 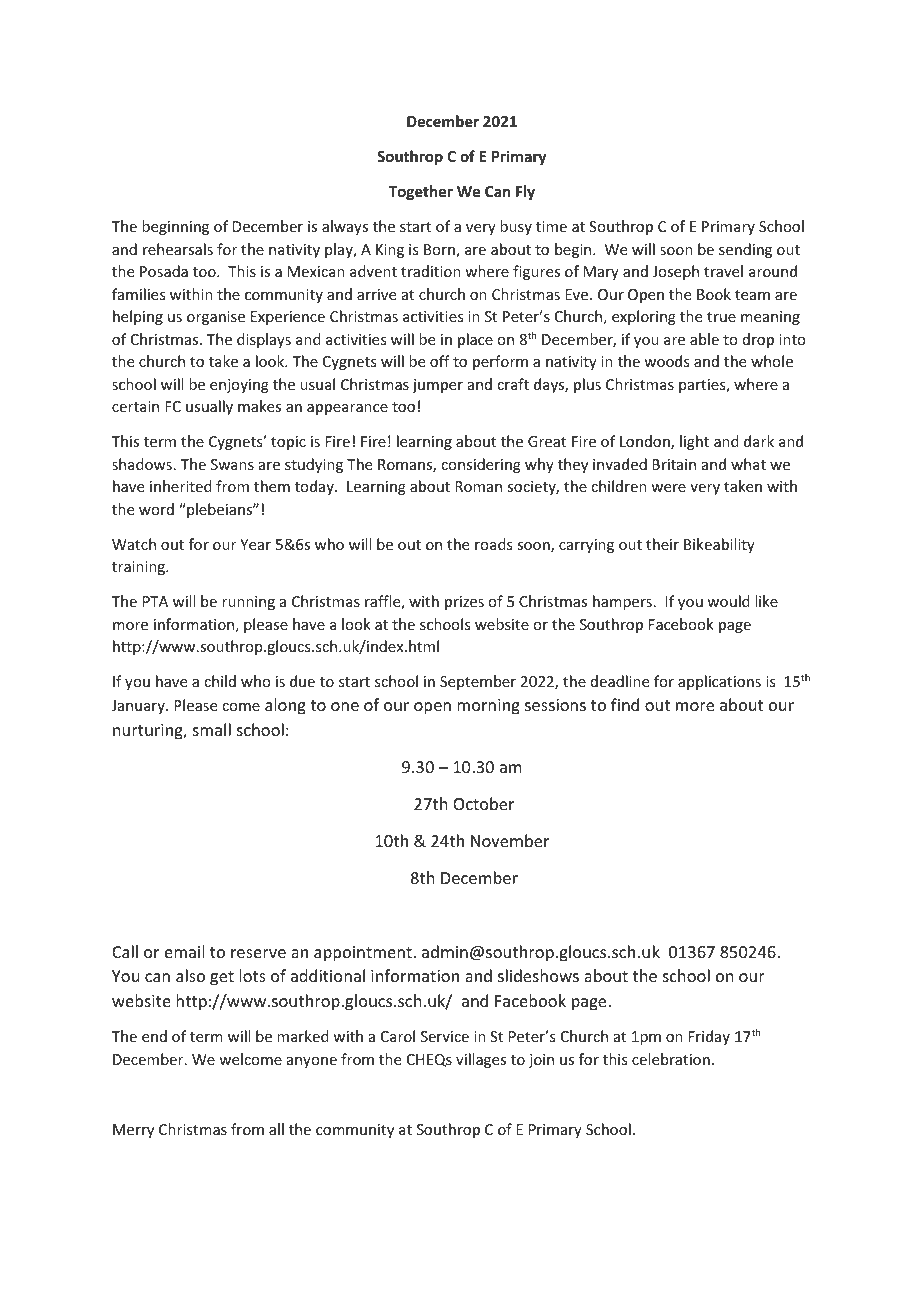 I want to click on January, so click(x=139, y=707).
